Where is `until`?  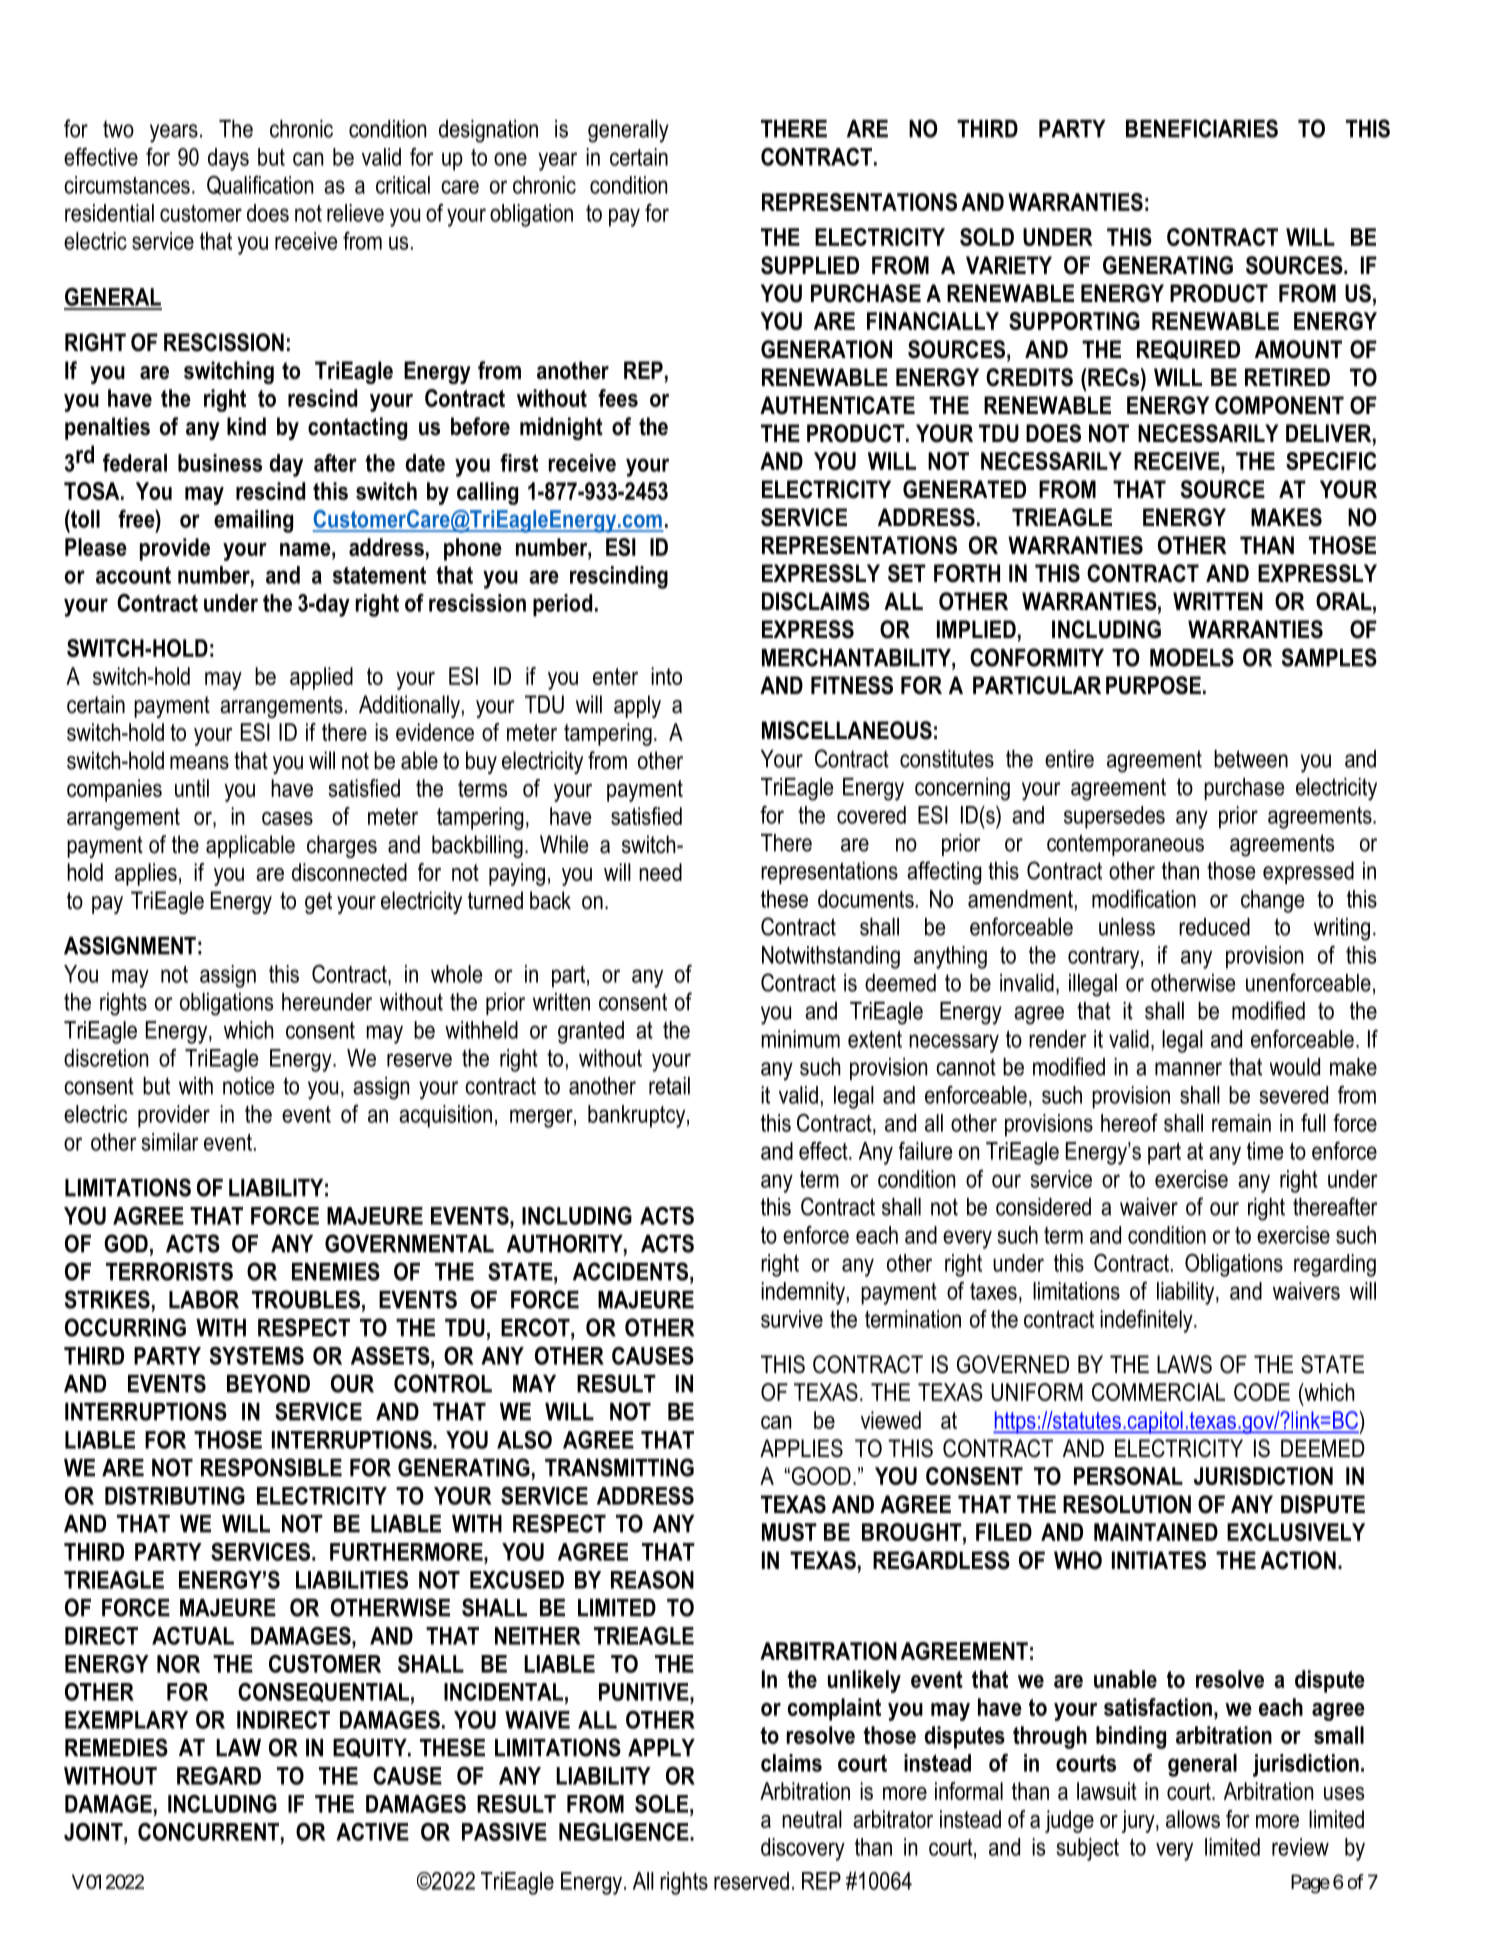 until is located at coordinates (192, 788).
